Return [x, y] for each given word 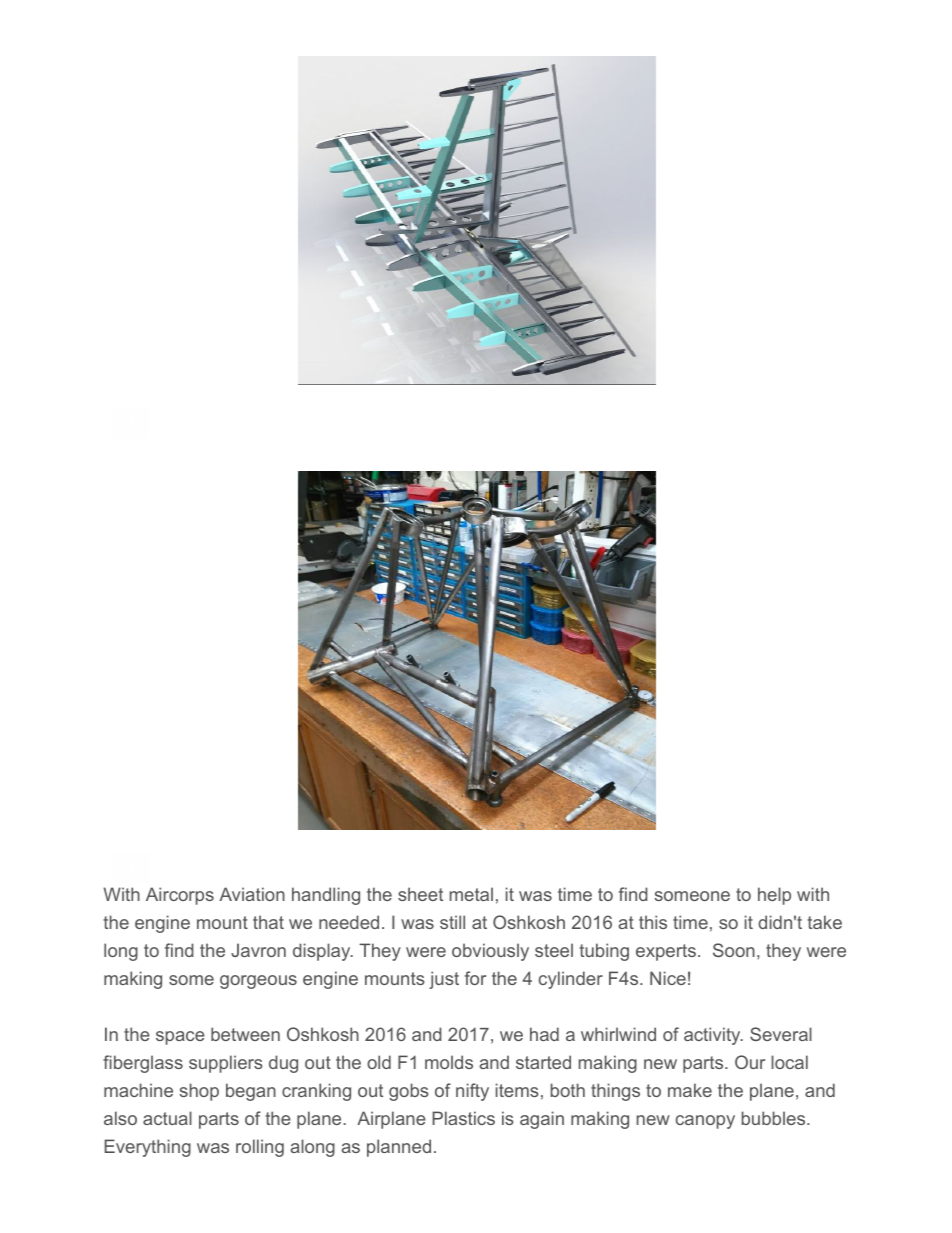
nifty [472, 1092]
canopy [705, 1122]
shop [199, 1092]
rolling [260, 1148]
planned [399, 1148]
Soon [734, 950]
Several [781, 1034]
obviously [490, 952]
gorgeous [258, 982]
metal [471, 894]
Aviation [252, 894]
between [245, 1034]
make [690, 1090]
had [544, 1034]
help [774, 896]
